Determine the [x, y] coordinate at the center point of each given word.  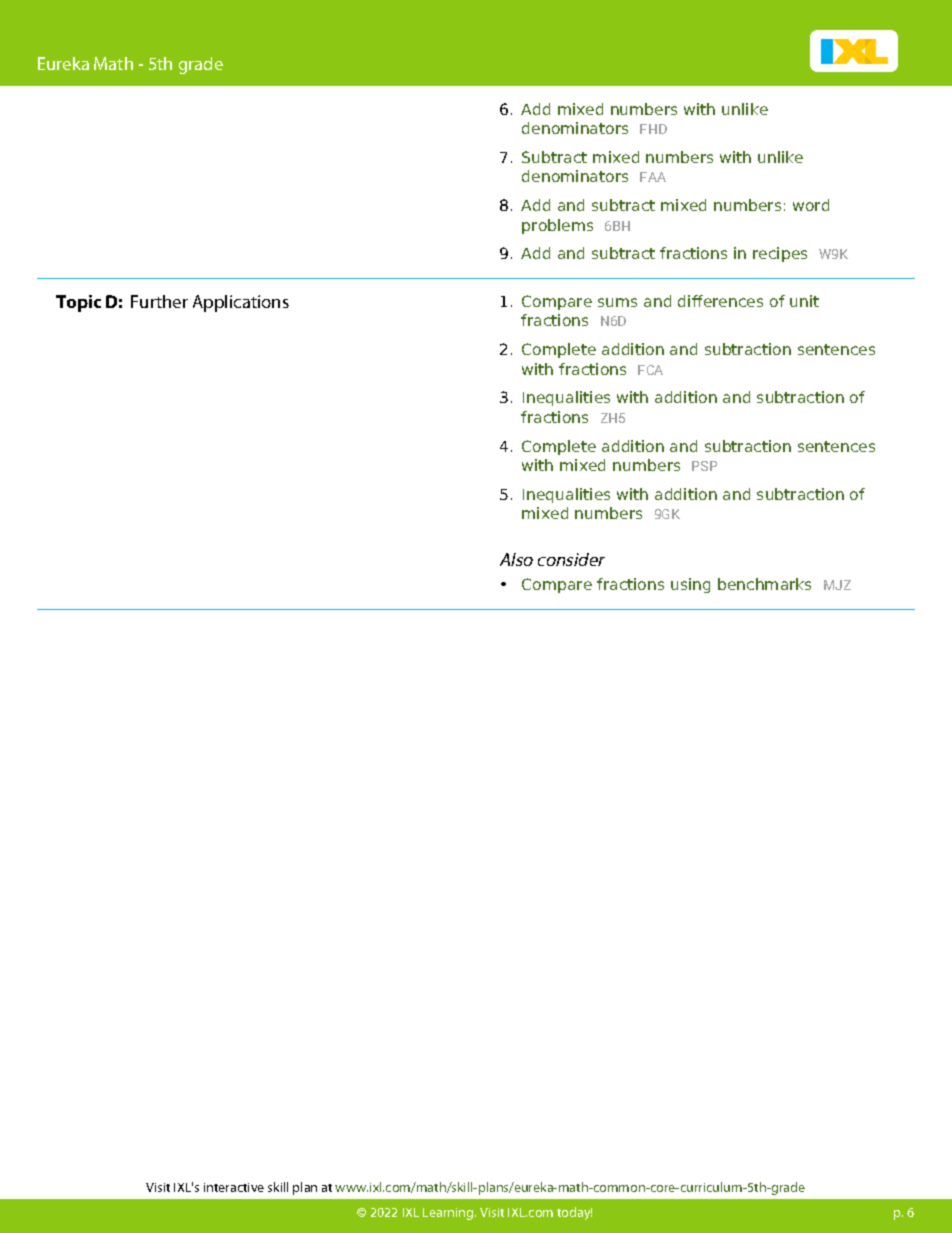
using [690, 585]
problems [557, 226]
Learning [449, 1214]
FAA [653, 177]
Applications [241, 303]
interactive [234, 1187]
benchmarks [764, 584]
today [574, 1213]
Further [159, 301]
